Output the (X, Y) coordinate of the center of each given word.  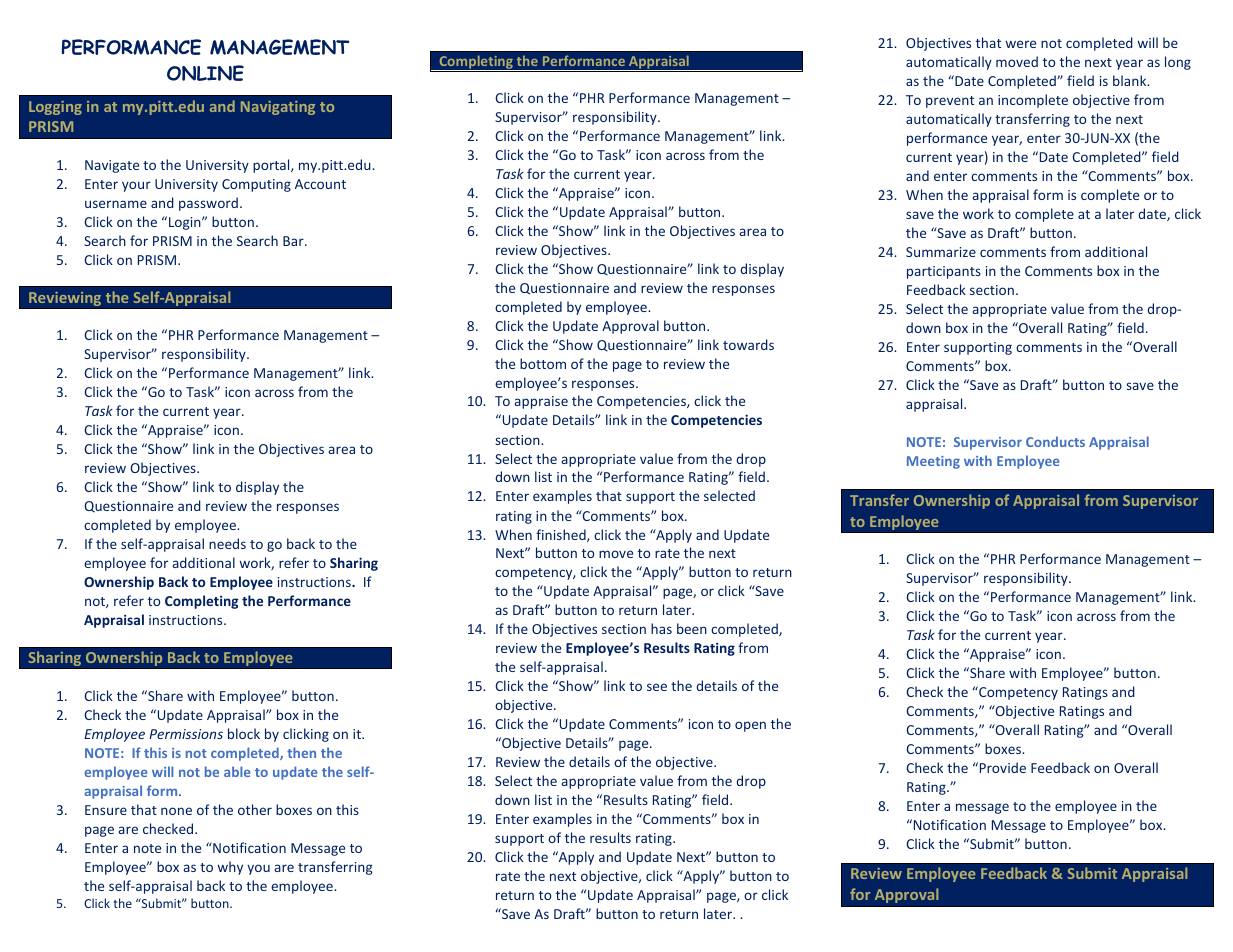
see (657, 687)
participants (944, 272)
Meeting (933, 462)
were (1021, 44)
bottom (543, 363)
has (661, 628)
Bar (294, 241)
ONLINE (205, 73)
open (750, 726)
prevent (950, 102)
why (230, 868)
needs (227, 543)
